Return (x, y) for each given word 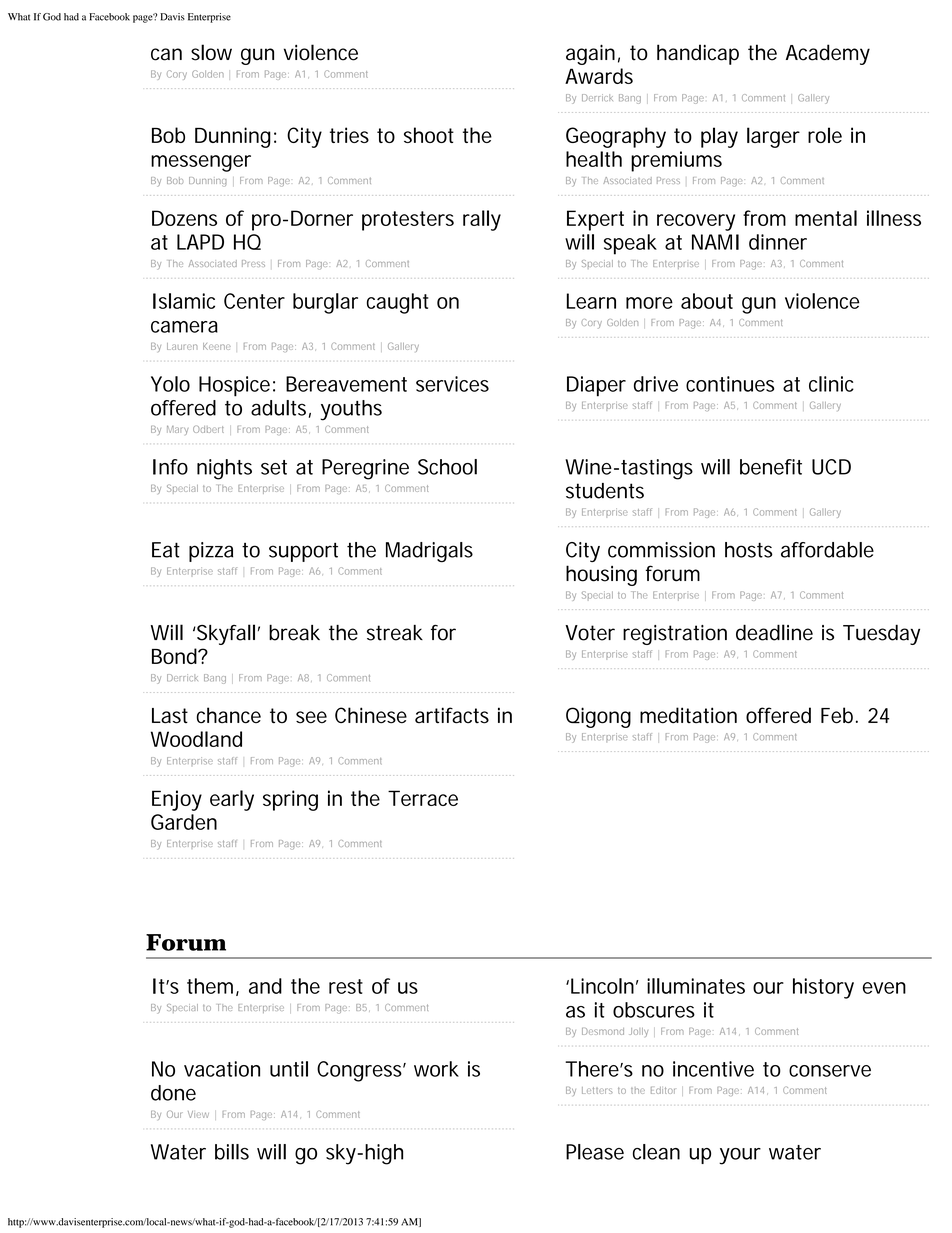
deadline (774, 632)
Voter (590, 633)
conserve (830, 1071)
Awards (599, 76)
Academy (828, 54)
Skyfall (225, 634)
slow (211, 52)
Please (595, 1152)
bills (232, 1152)
